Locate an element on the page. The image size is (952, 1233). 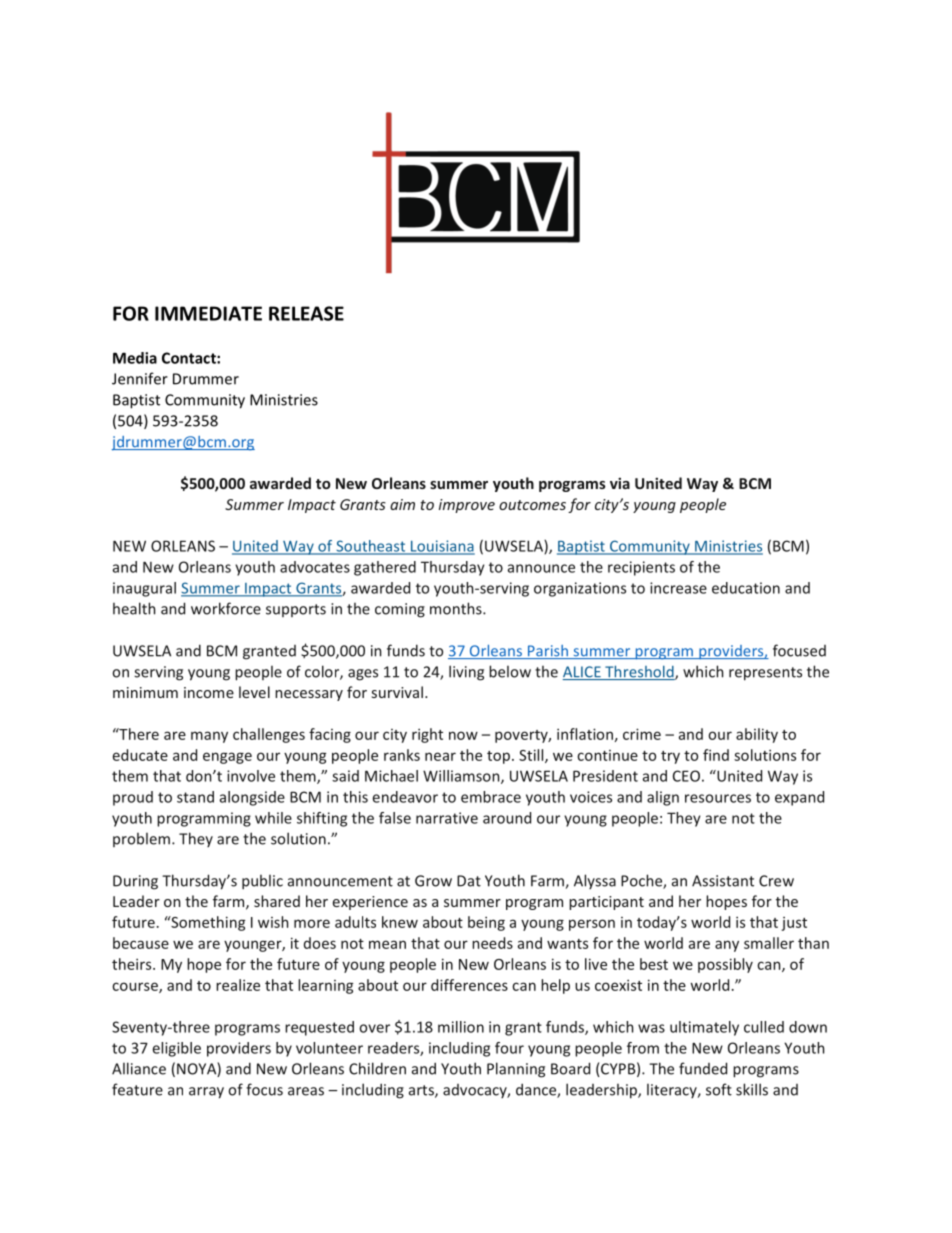
improve is located at coordinates (467, 506).
